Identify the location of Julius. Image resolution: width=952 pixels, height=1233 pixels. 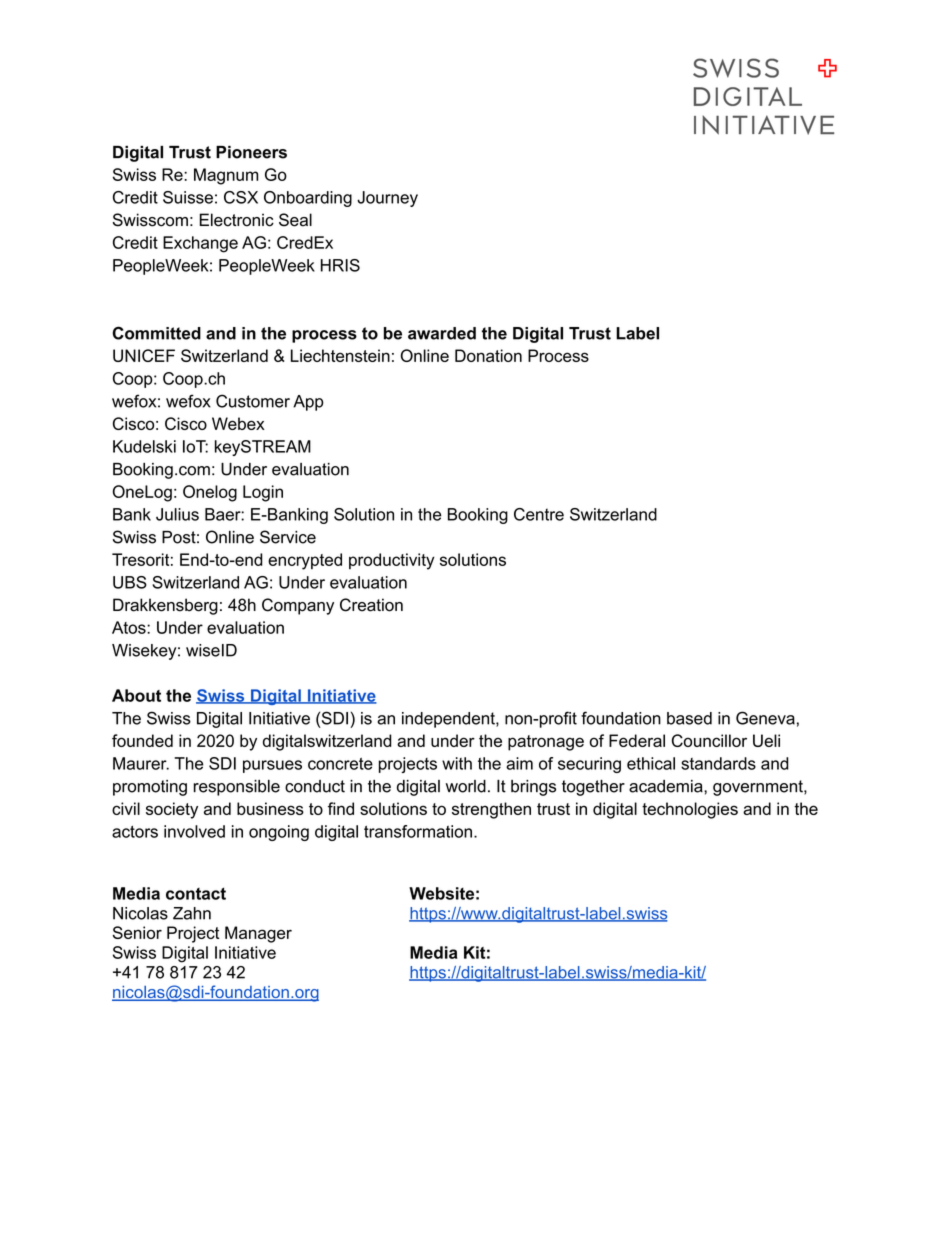
(177, 514).
